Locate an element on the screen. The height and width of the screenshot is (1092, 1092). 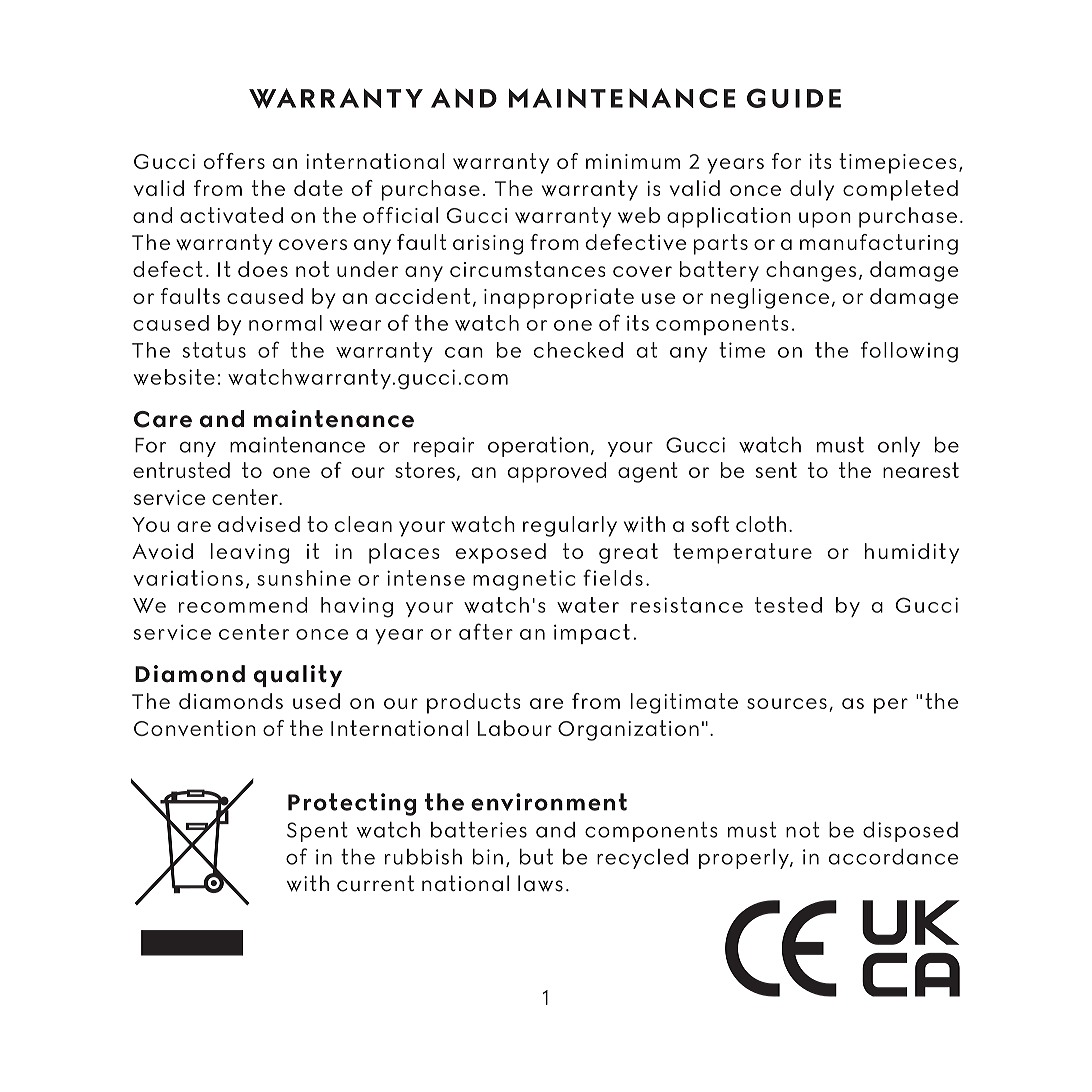
offers is located at coordinates (234, 161).
